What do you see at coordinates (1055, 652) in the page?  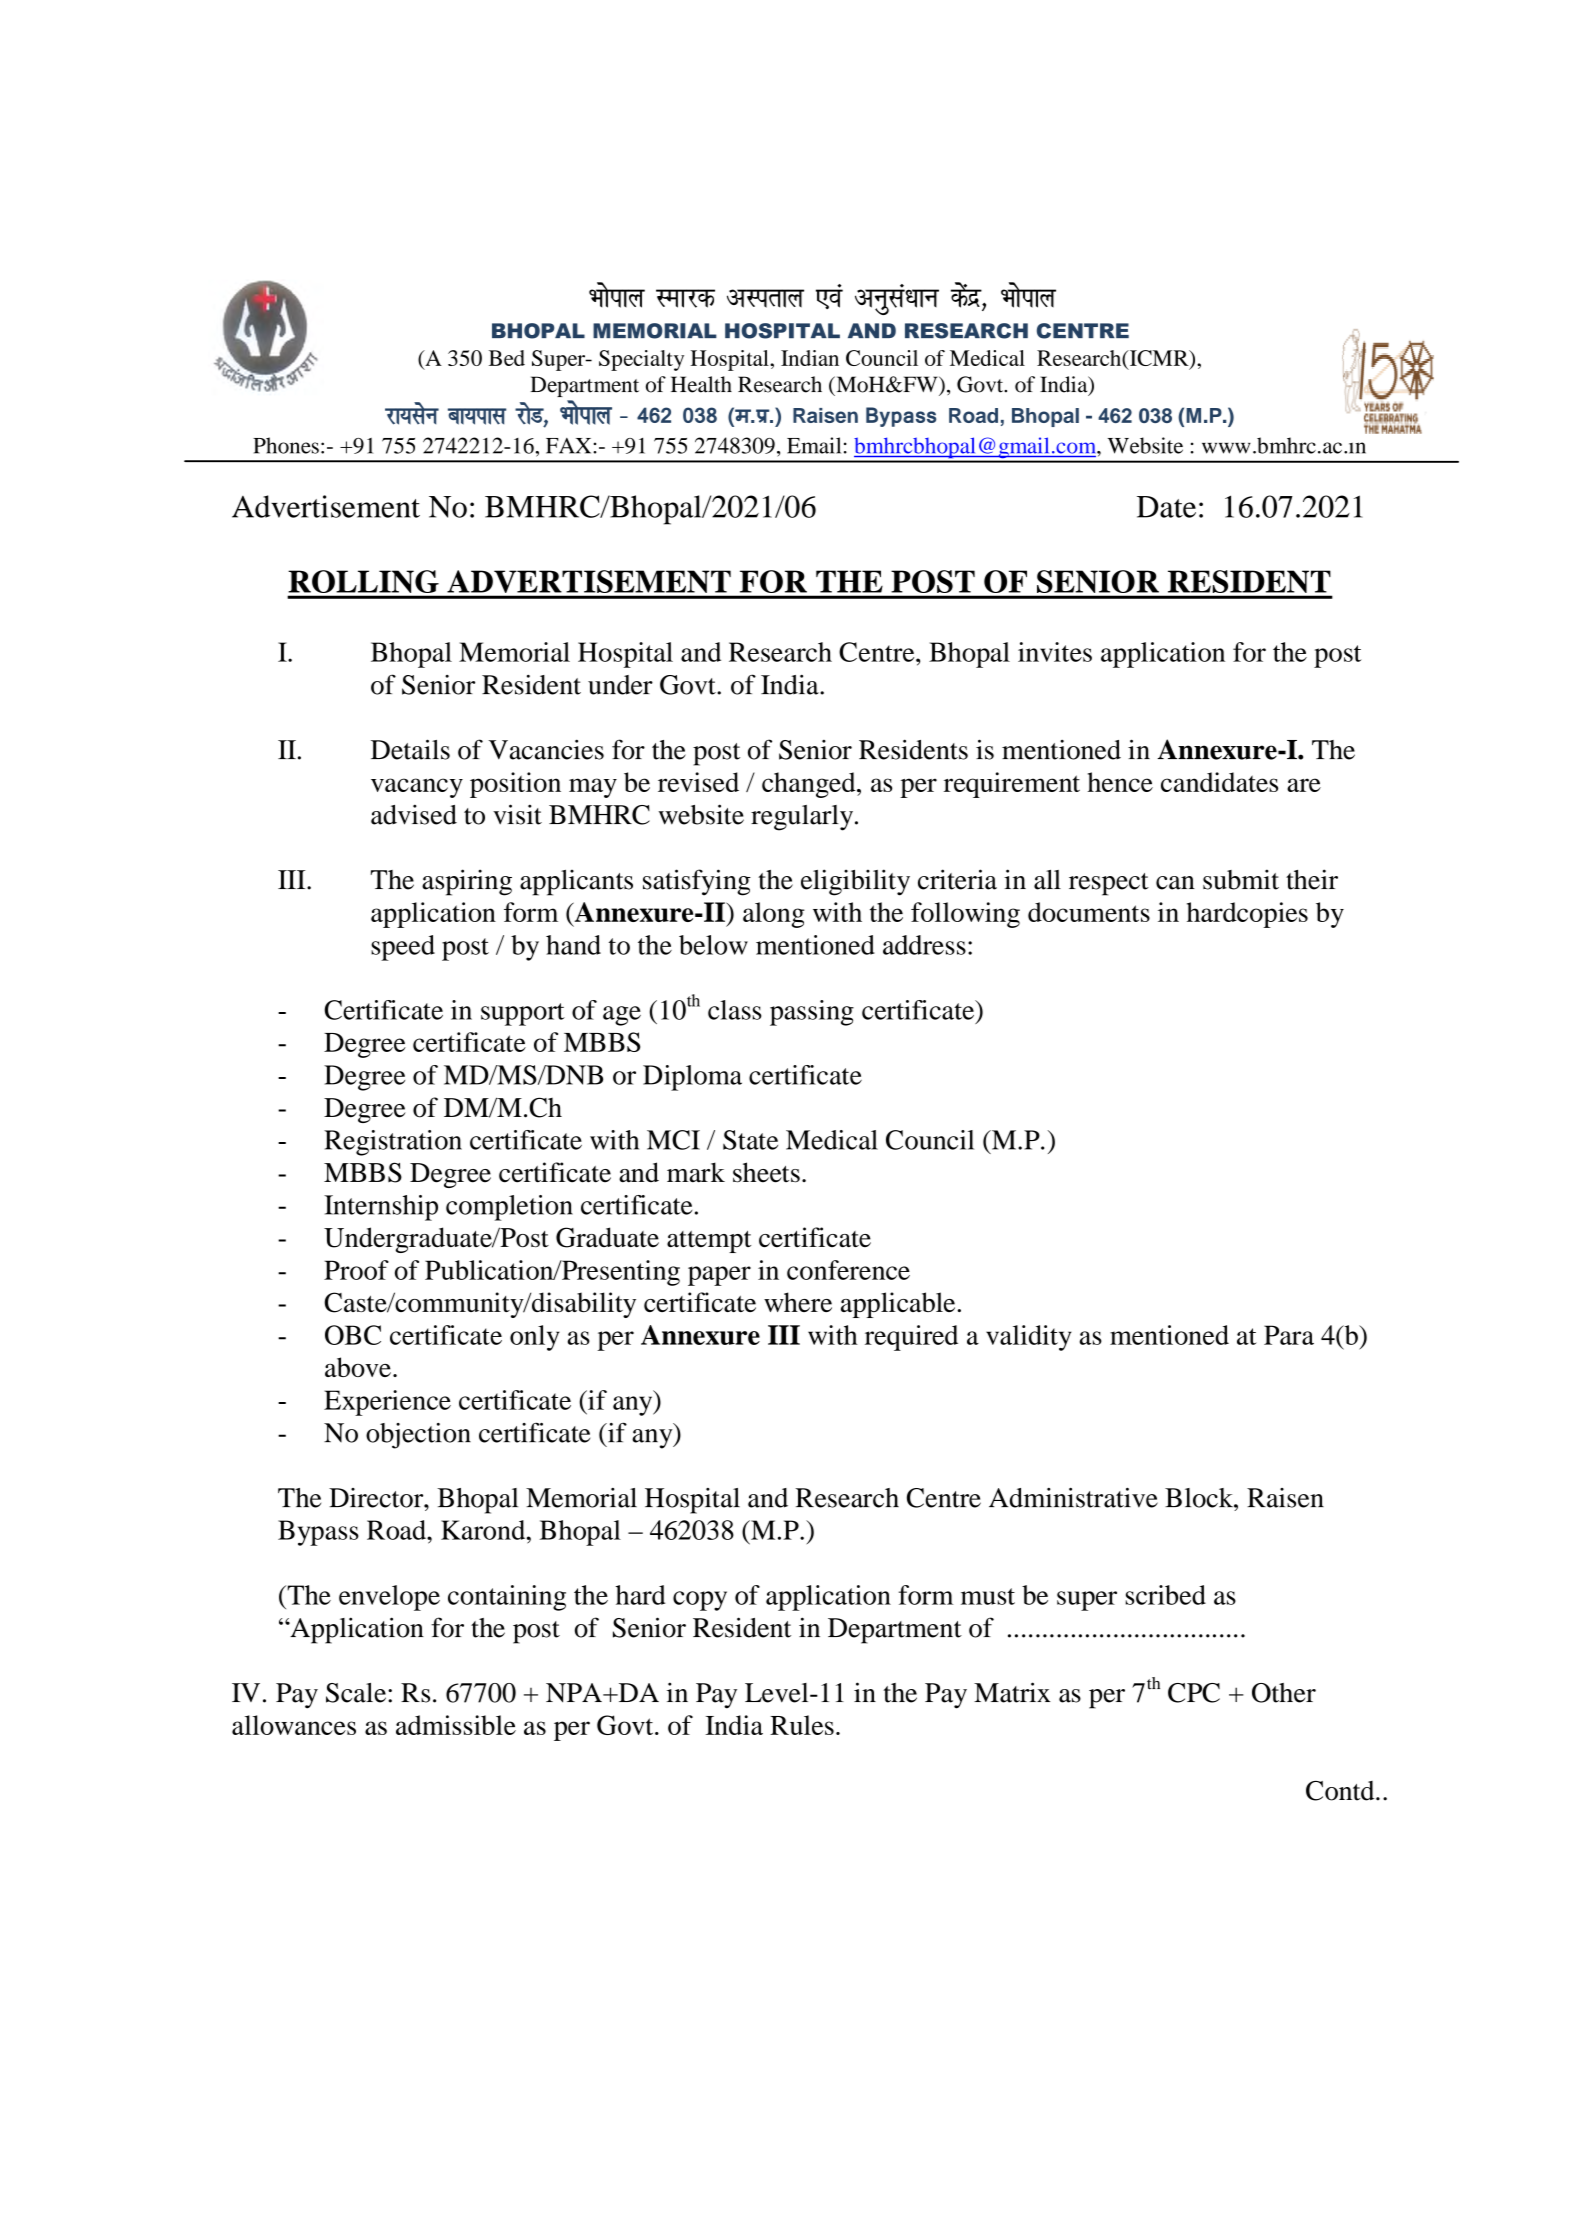 I see `invites` at bounding box center [1055, 652].
